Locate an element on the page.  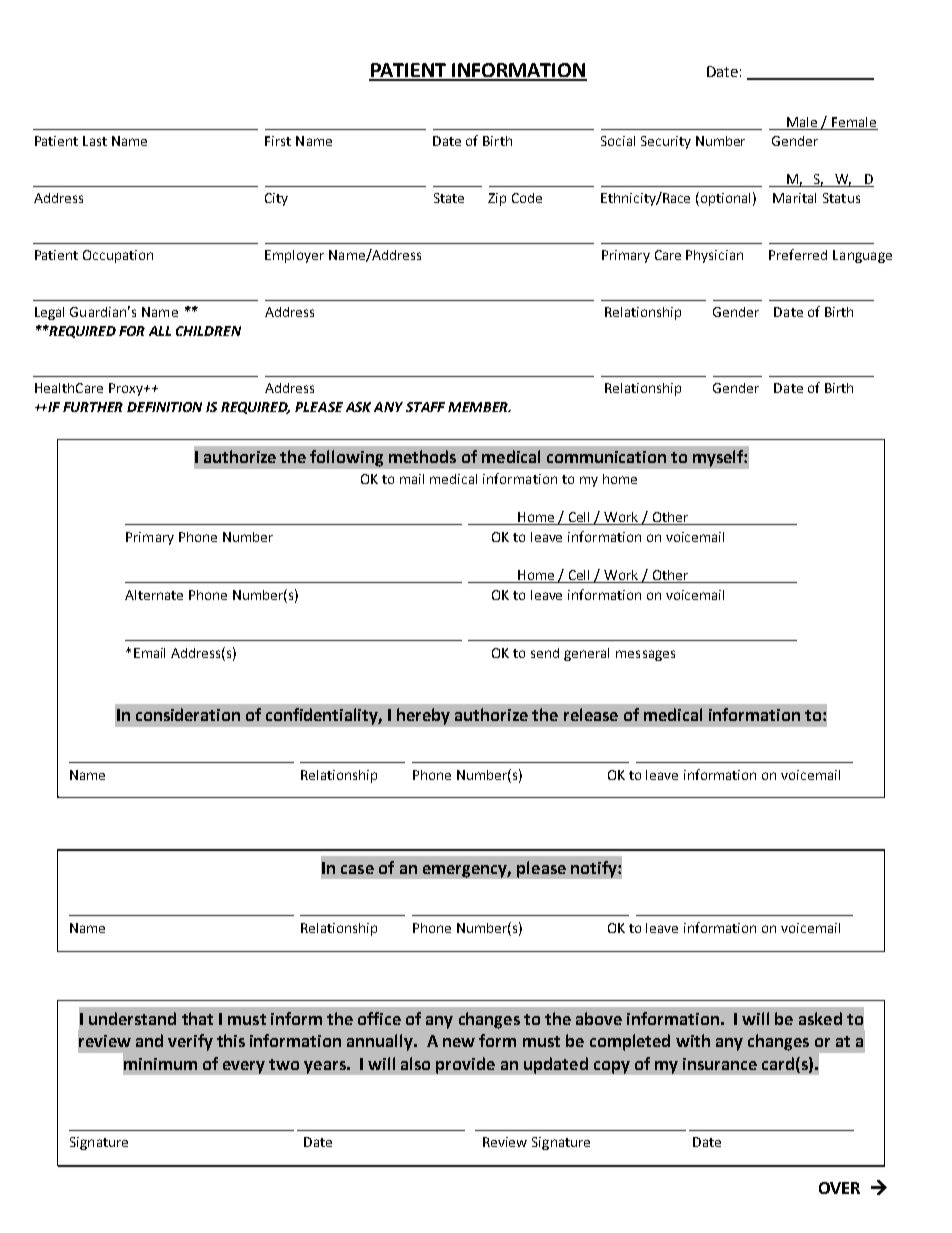
every is located at coordinates (244, 1067).
